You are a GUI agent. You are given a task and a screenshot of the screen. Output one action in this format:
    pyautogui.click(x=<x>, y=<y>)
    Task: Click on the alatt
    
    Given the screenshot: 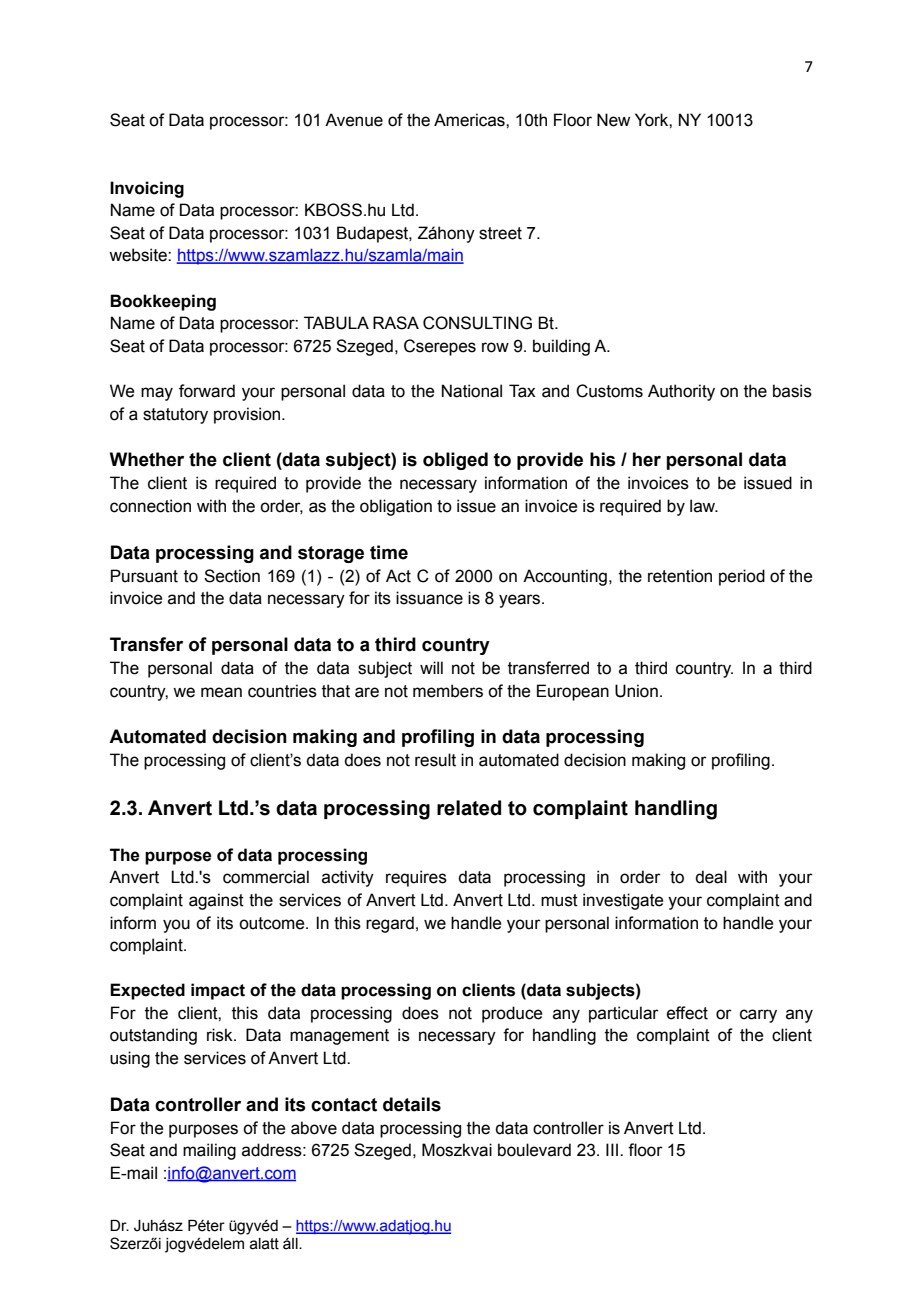 What is the action you would take?
    pyautogui.click(x=264, y=1244)
